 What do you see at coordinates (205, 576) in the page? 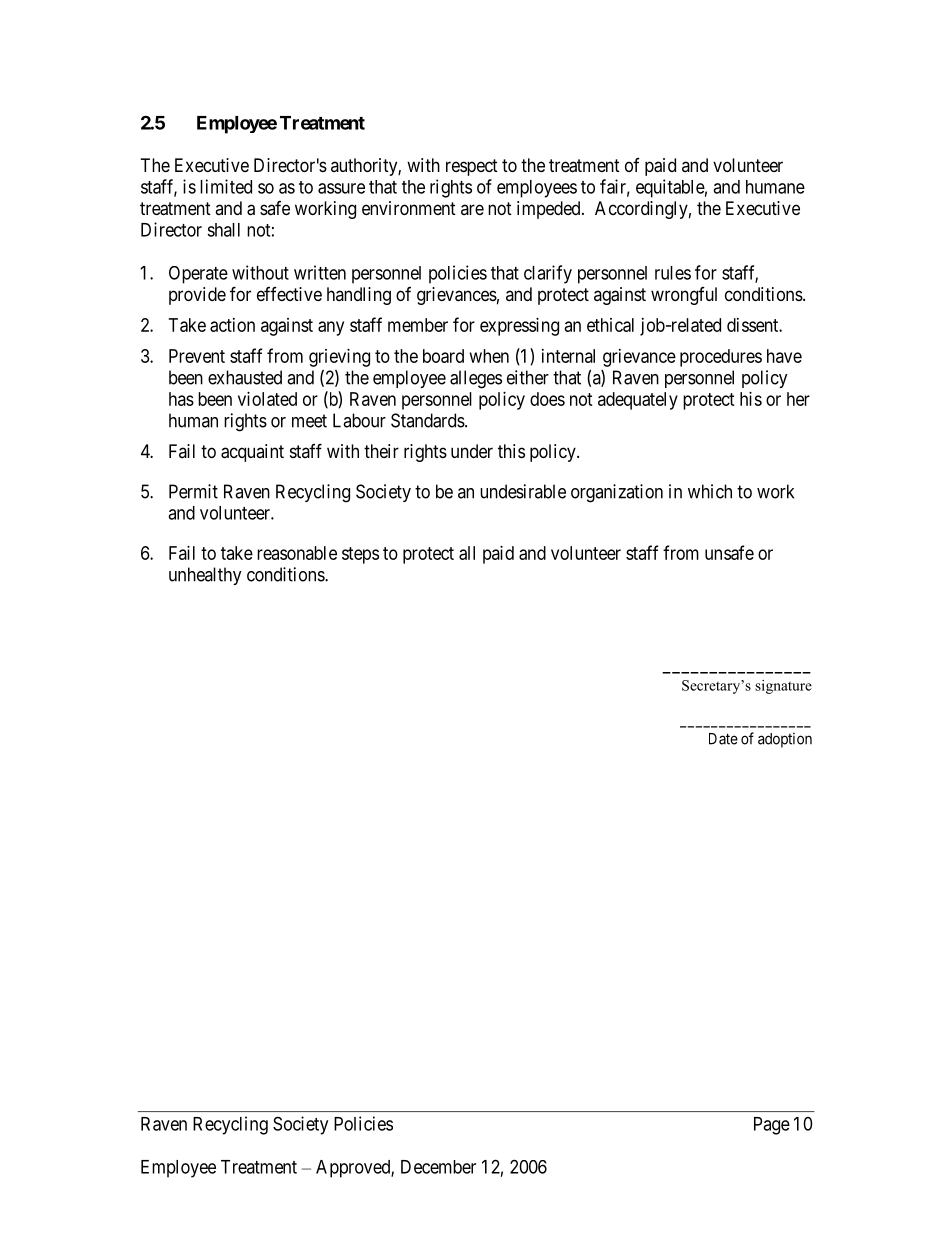
I see `unhealthy` at bounding box center [205, 576].
